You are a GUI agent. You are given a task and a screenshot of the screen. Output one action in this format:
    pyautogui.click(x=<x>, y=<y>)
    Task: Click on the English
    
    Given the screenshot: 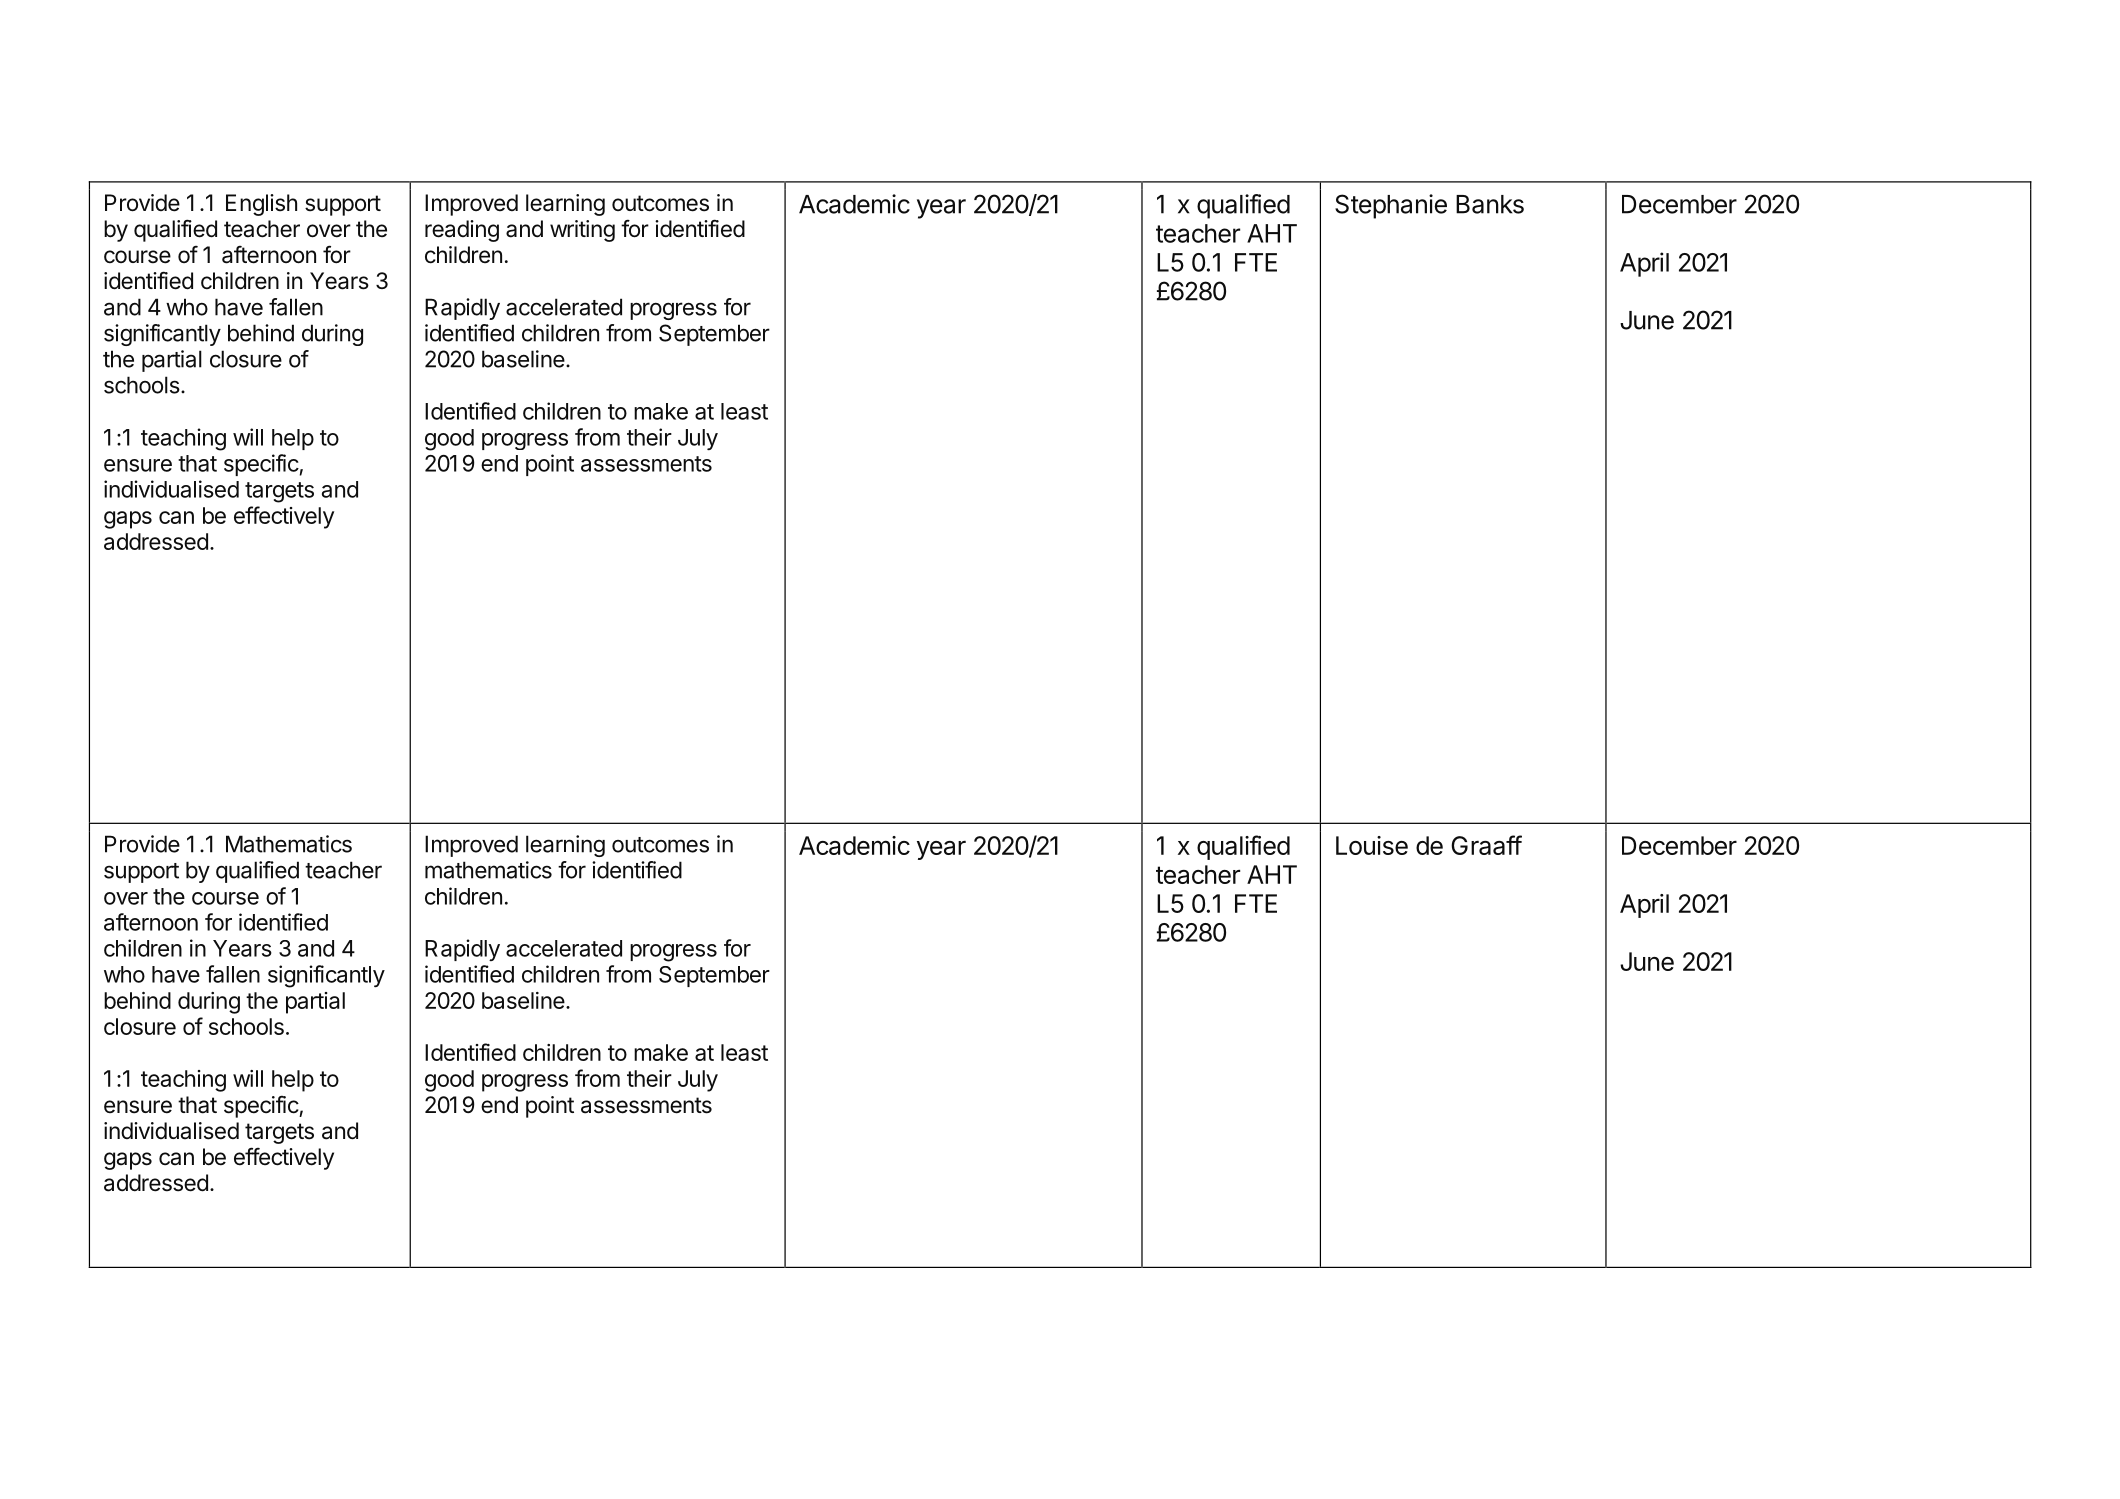 What is the action you would take?
    pyautogui.click(x=261, y=205)
